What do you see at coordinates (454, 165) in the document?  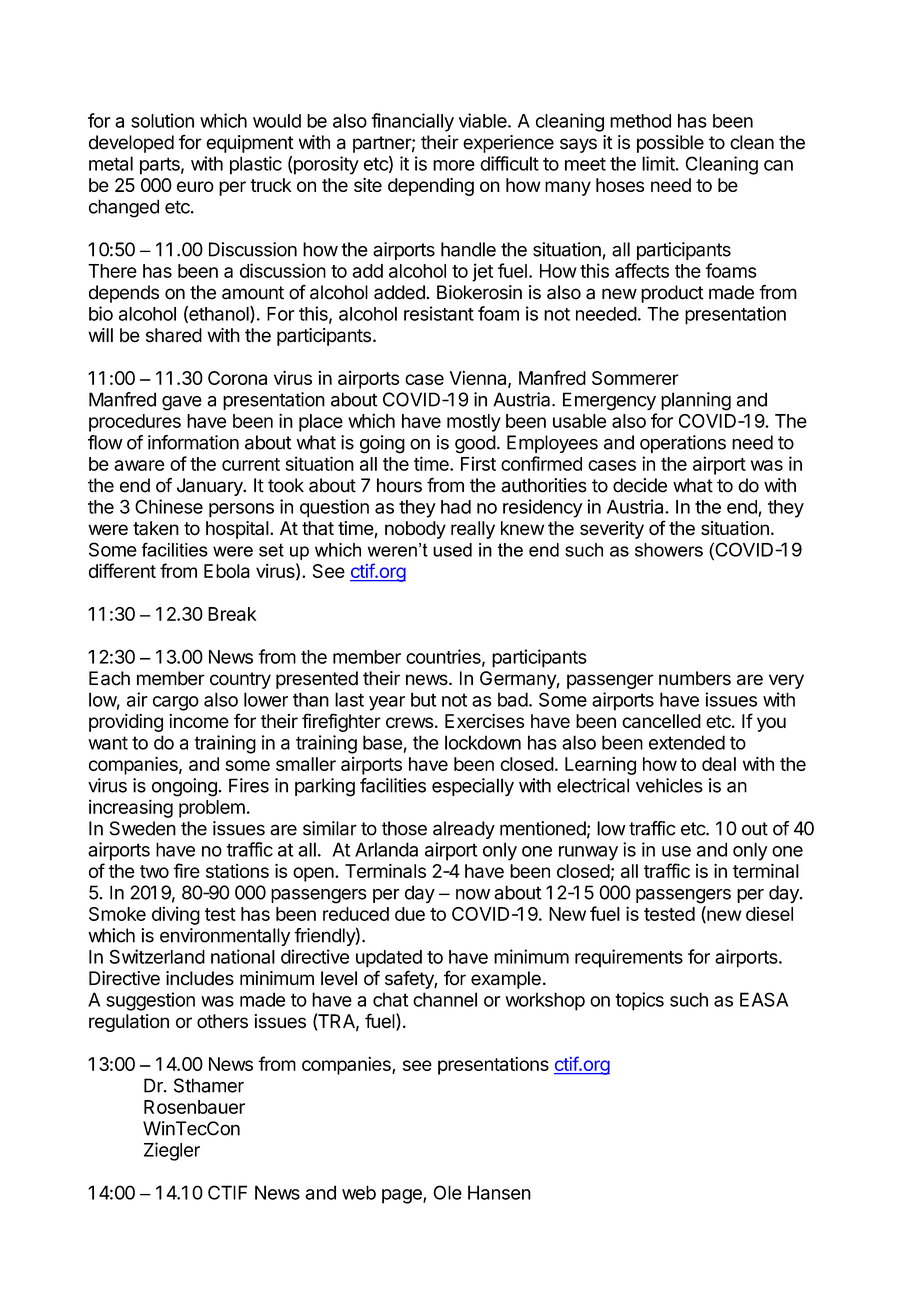 I see `more` at bounding box center [454, 165].
